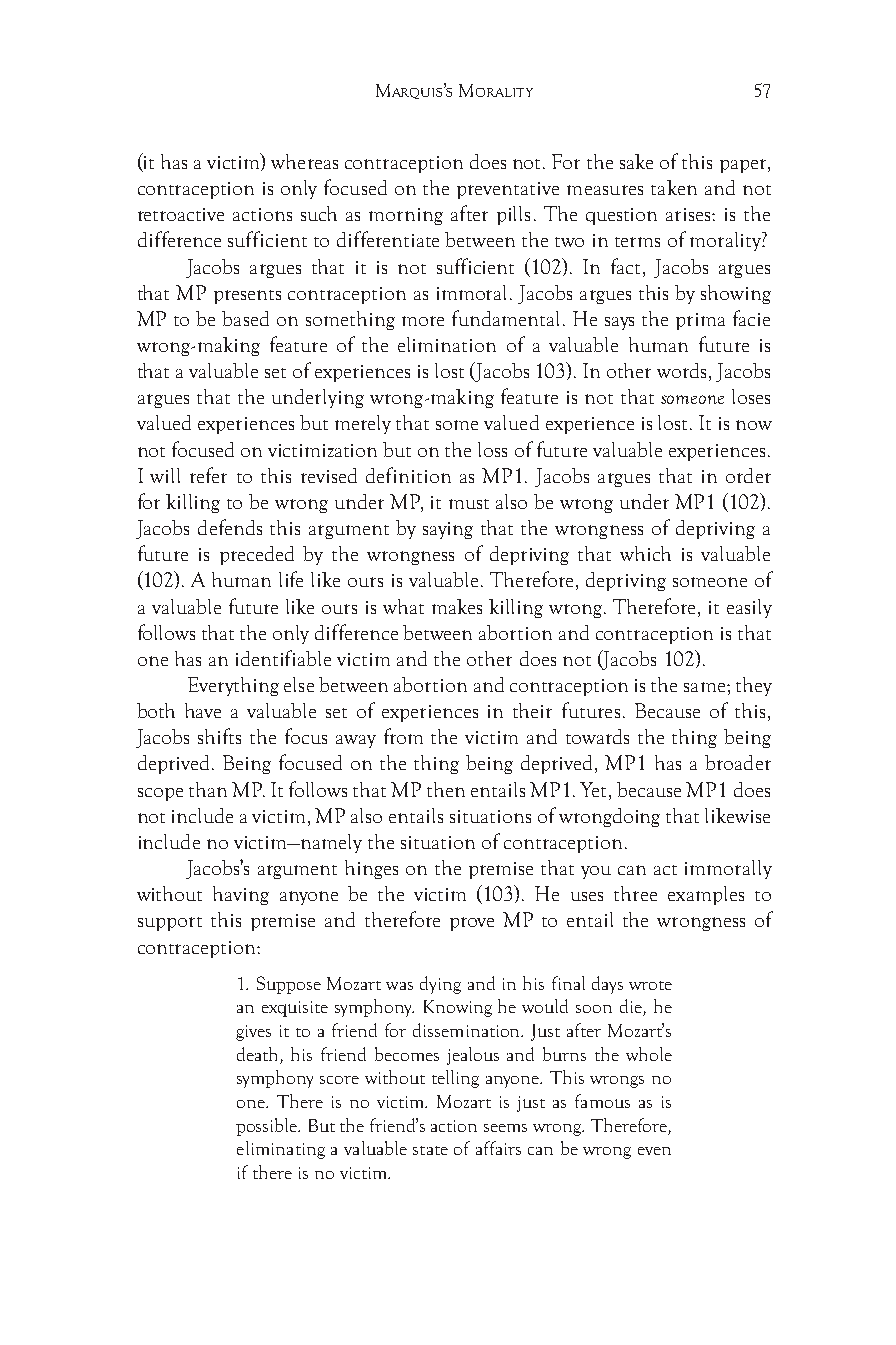  Describe the element at coordinates (406, 216) in the screenshot. I see `morning` at that location.
